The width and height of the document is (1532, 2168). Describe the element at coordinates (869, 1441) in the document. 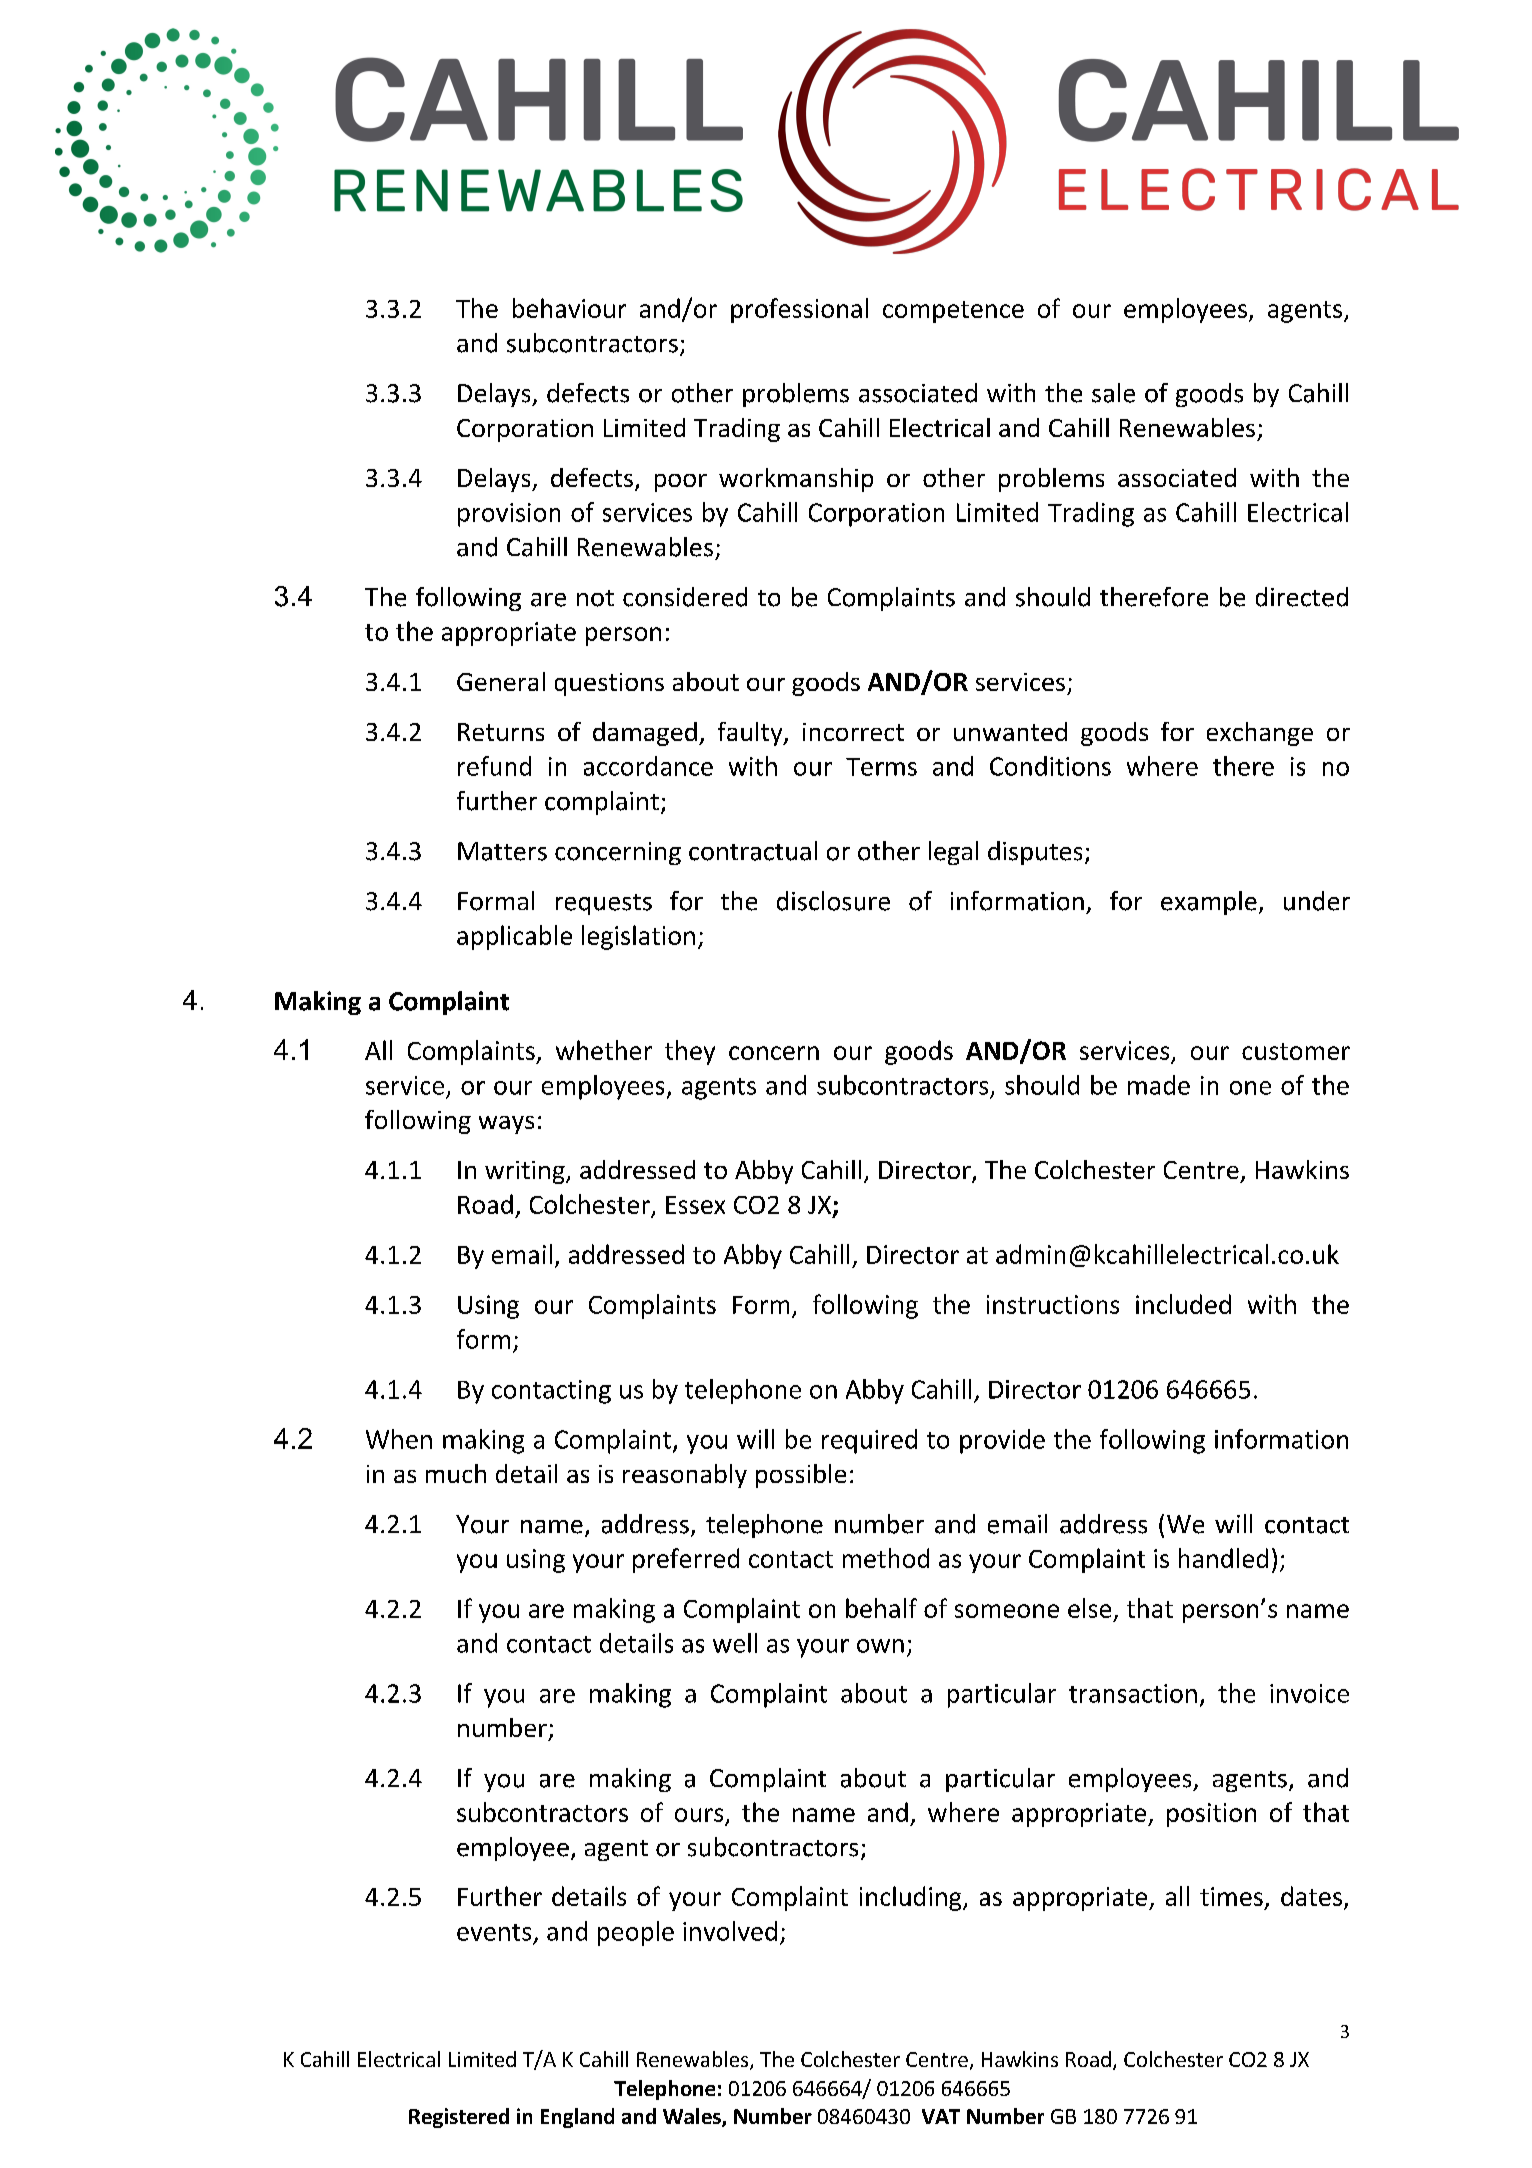

I see `required` at that location.
